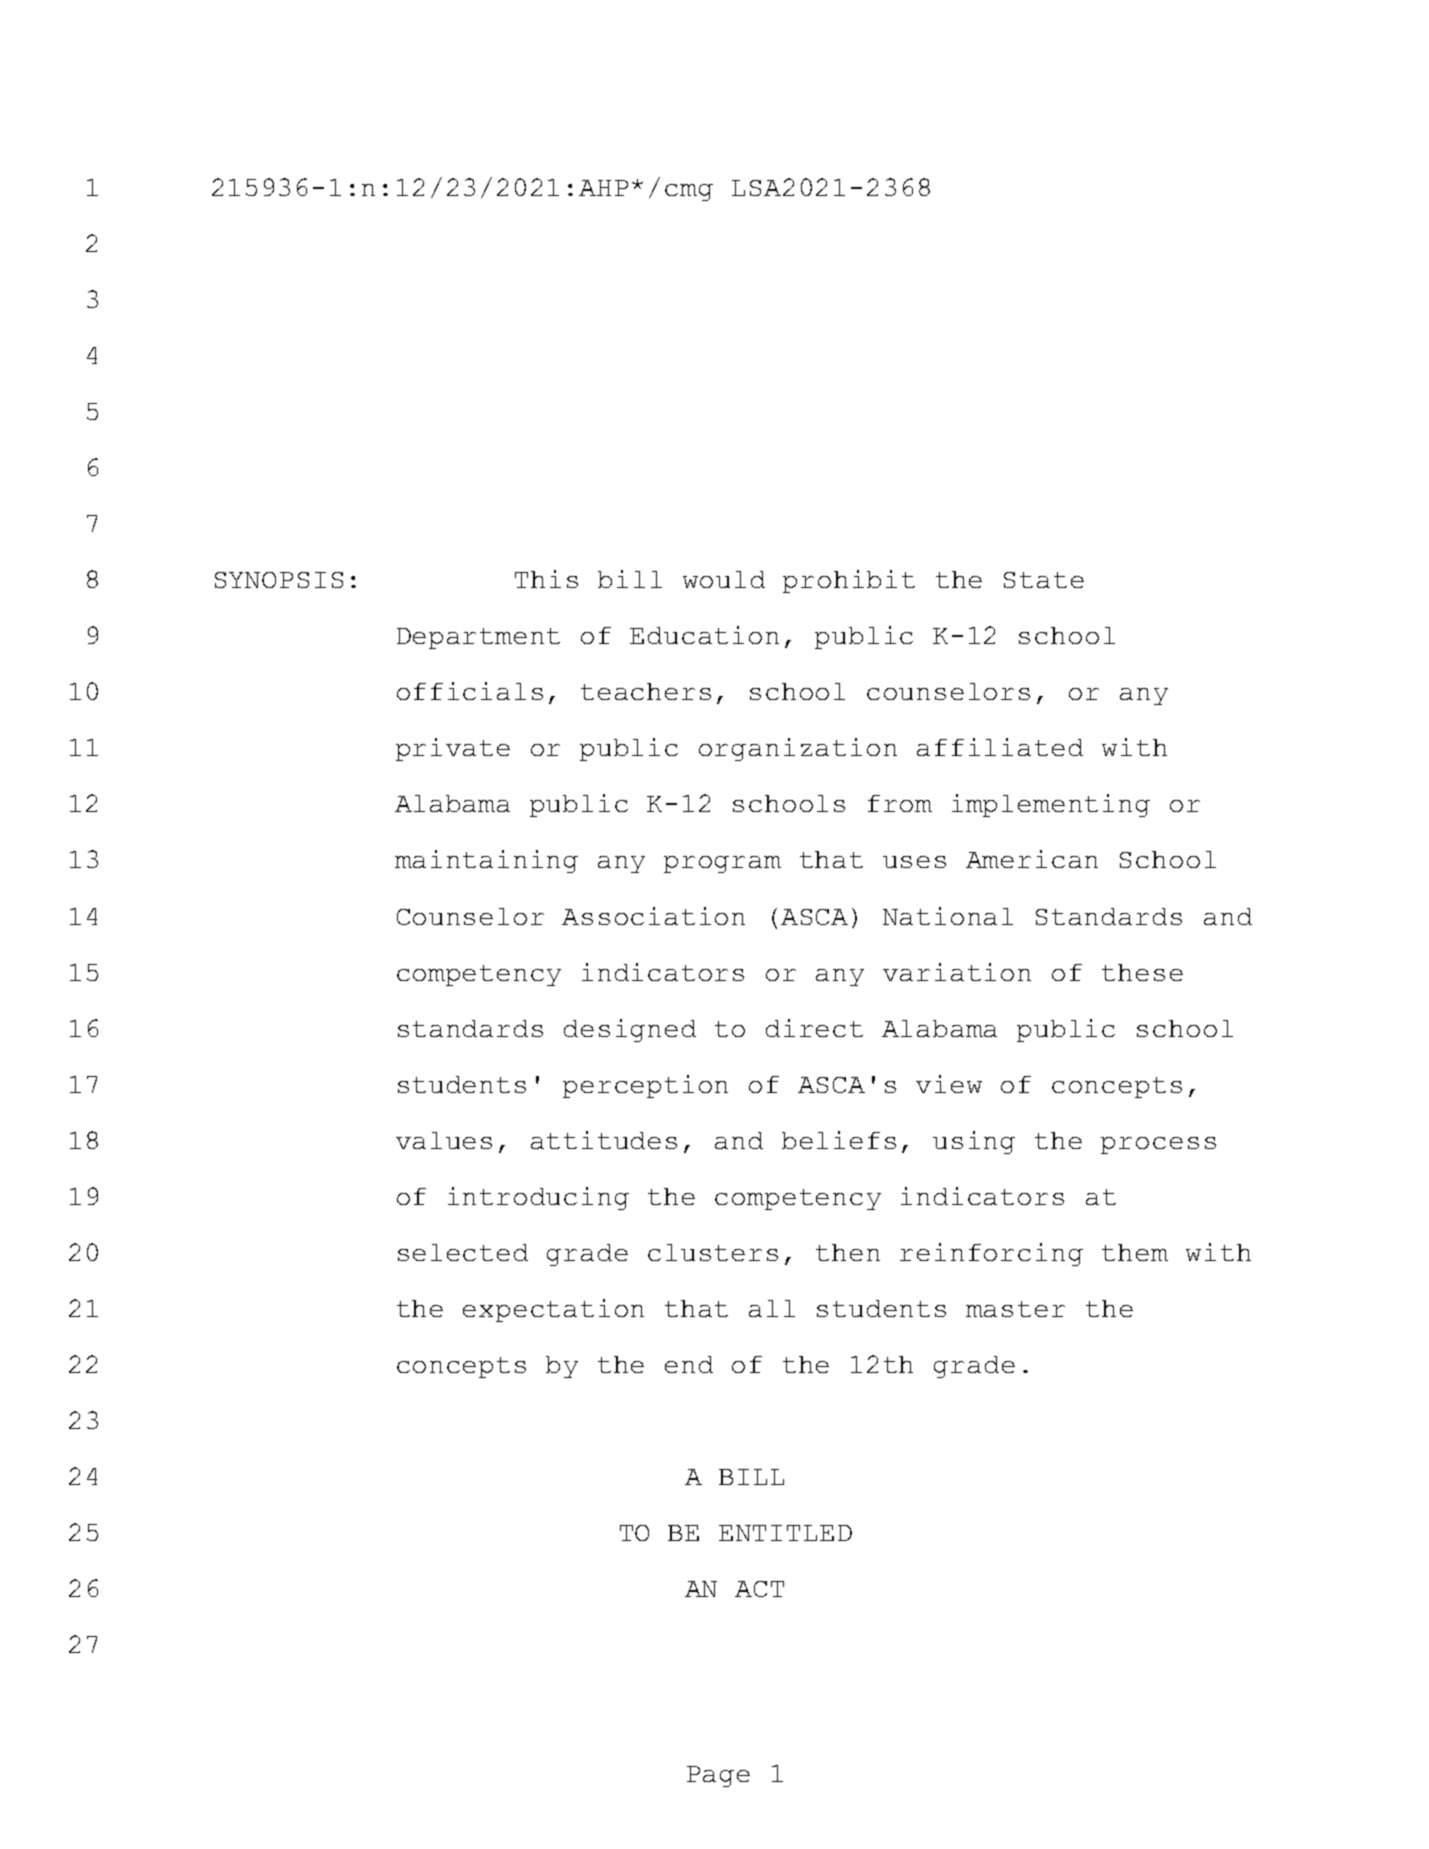 This screenshot has width=1429, height=1849. Describe the element at coordinates (718, 1776) in the screenshot. I see `Page` at that location.
